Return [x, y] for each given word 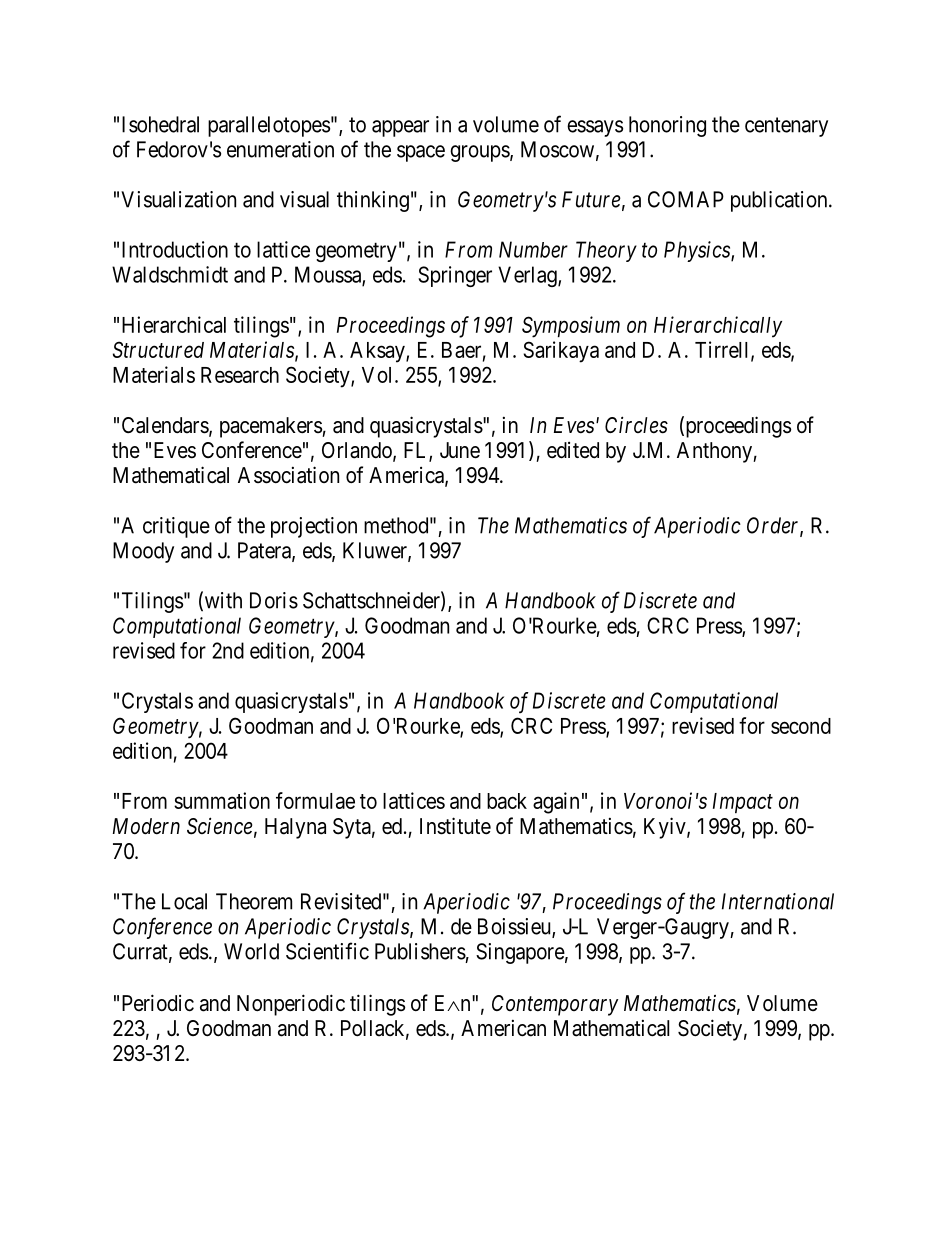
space [421, 153]
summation [222, 800]
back [507, 801]
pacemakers [271, 427]
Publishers [420, 951]
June [460, 450]
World [251, 951]
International [778, 901]
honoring [667, 126]
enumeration [280, 149]
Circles [636, 425]
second [801, 726]
